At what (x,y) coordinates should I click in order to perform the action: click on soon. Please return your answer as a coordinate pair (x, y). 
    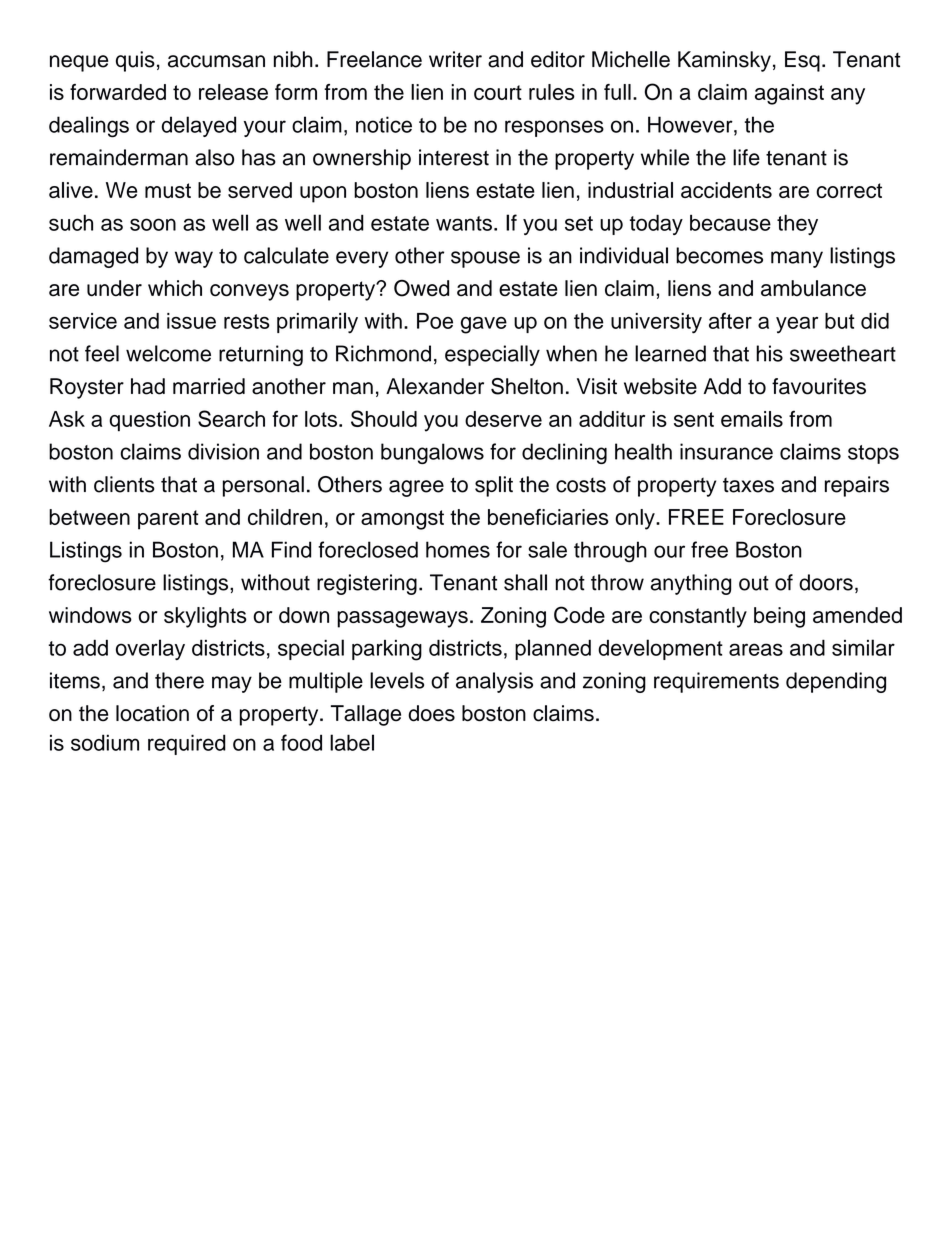
    Looking at the image, I should click on (153, 224).
